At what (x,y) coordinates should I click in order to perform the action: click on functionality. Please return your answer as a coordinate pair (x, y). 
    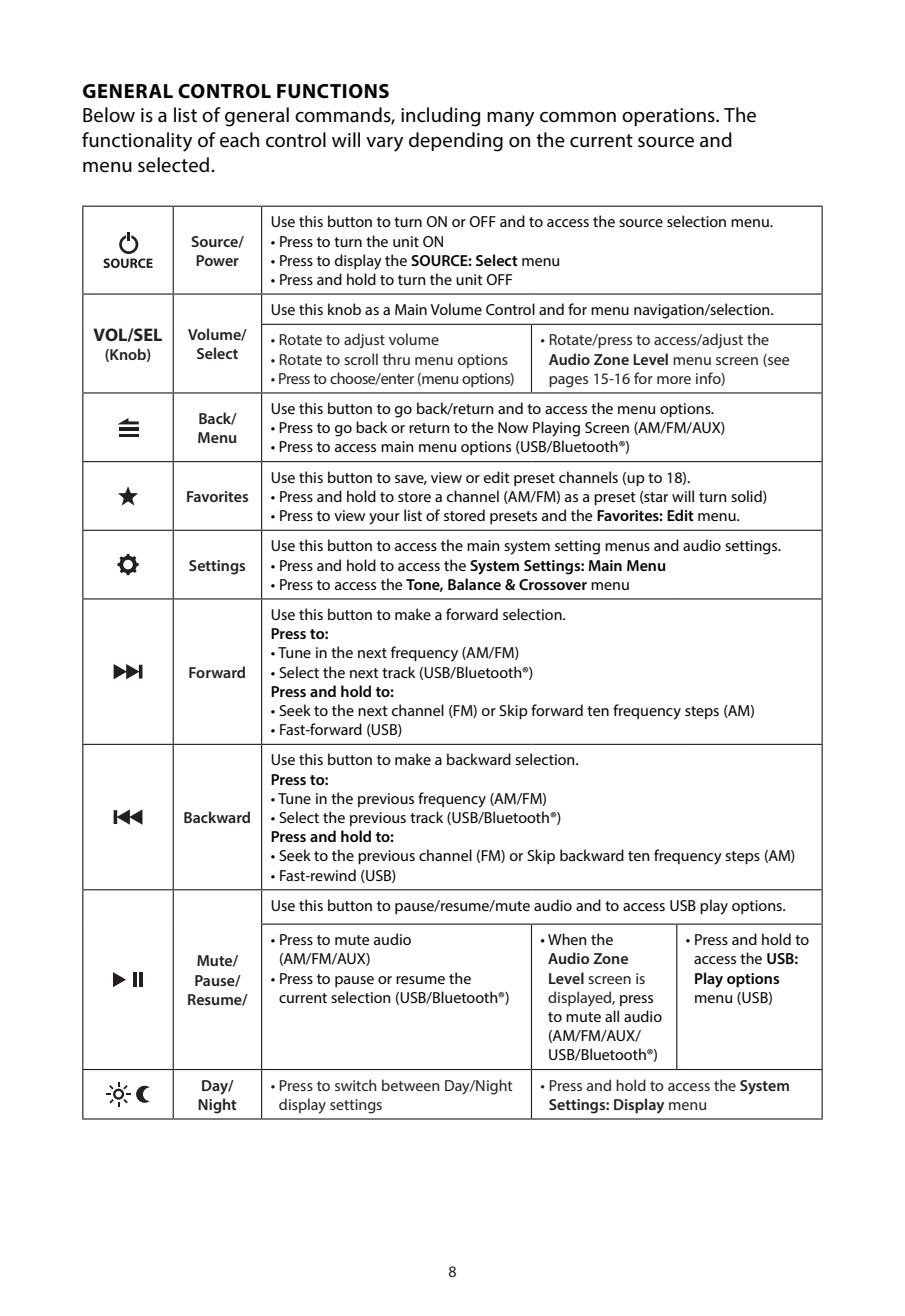
    Looking at the image, I should click on (137, 142).
